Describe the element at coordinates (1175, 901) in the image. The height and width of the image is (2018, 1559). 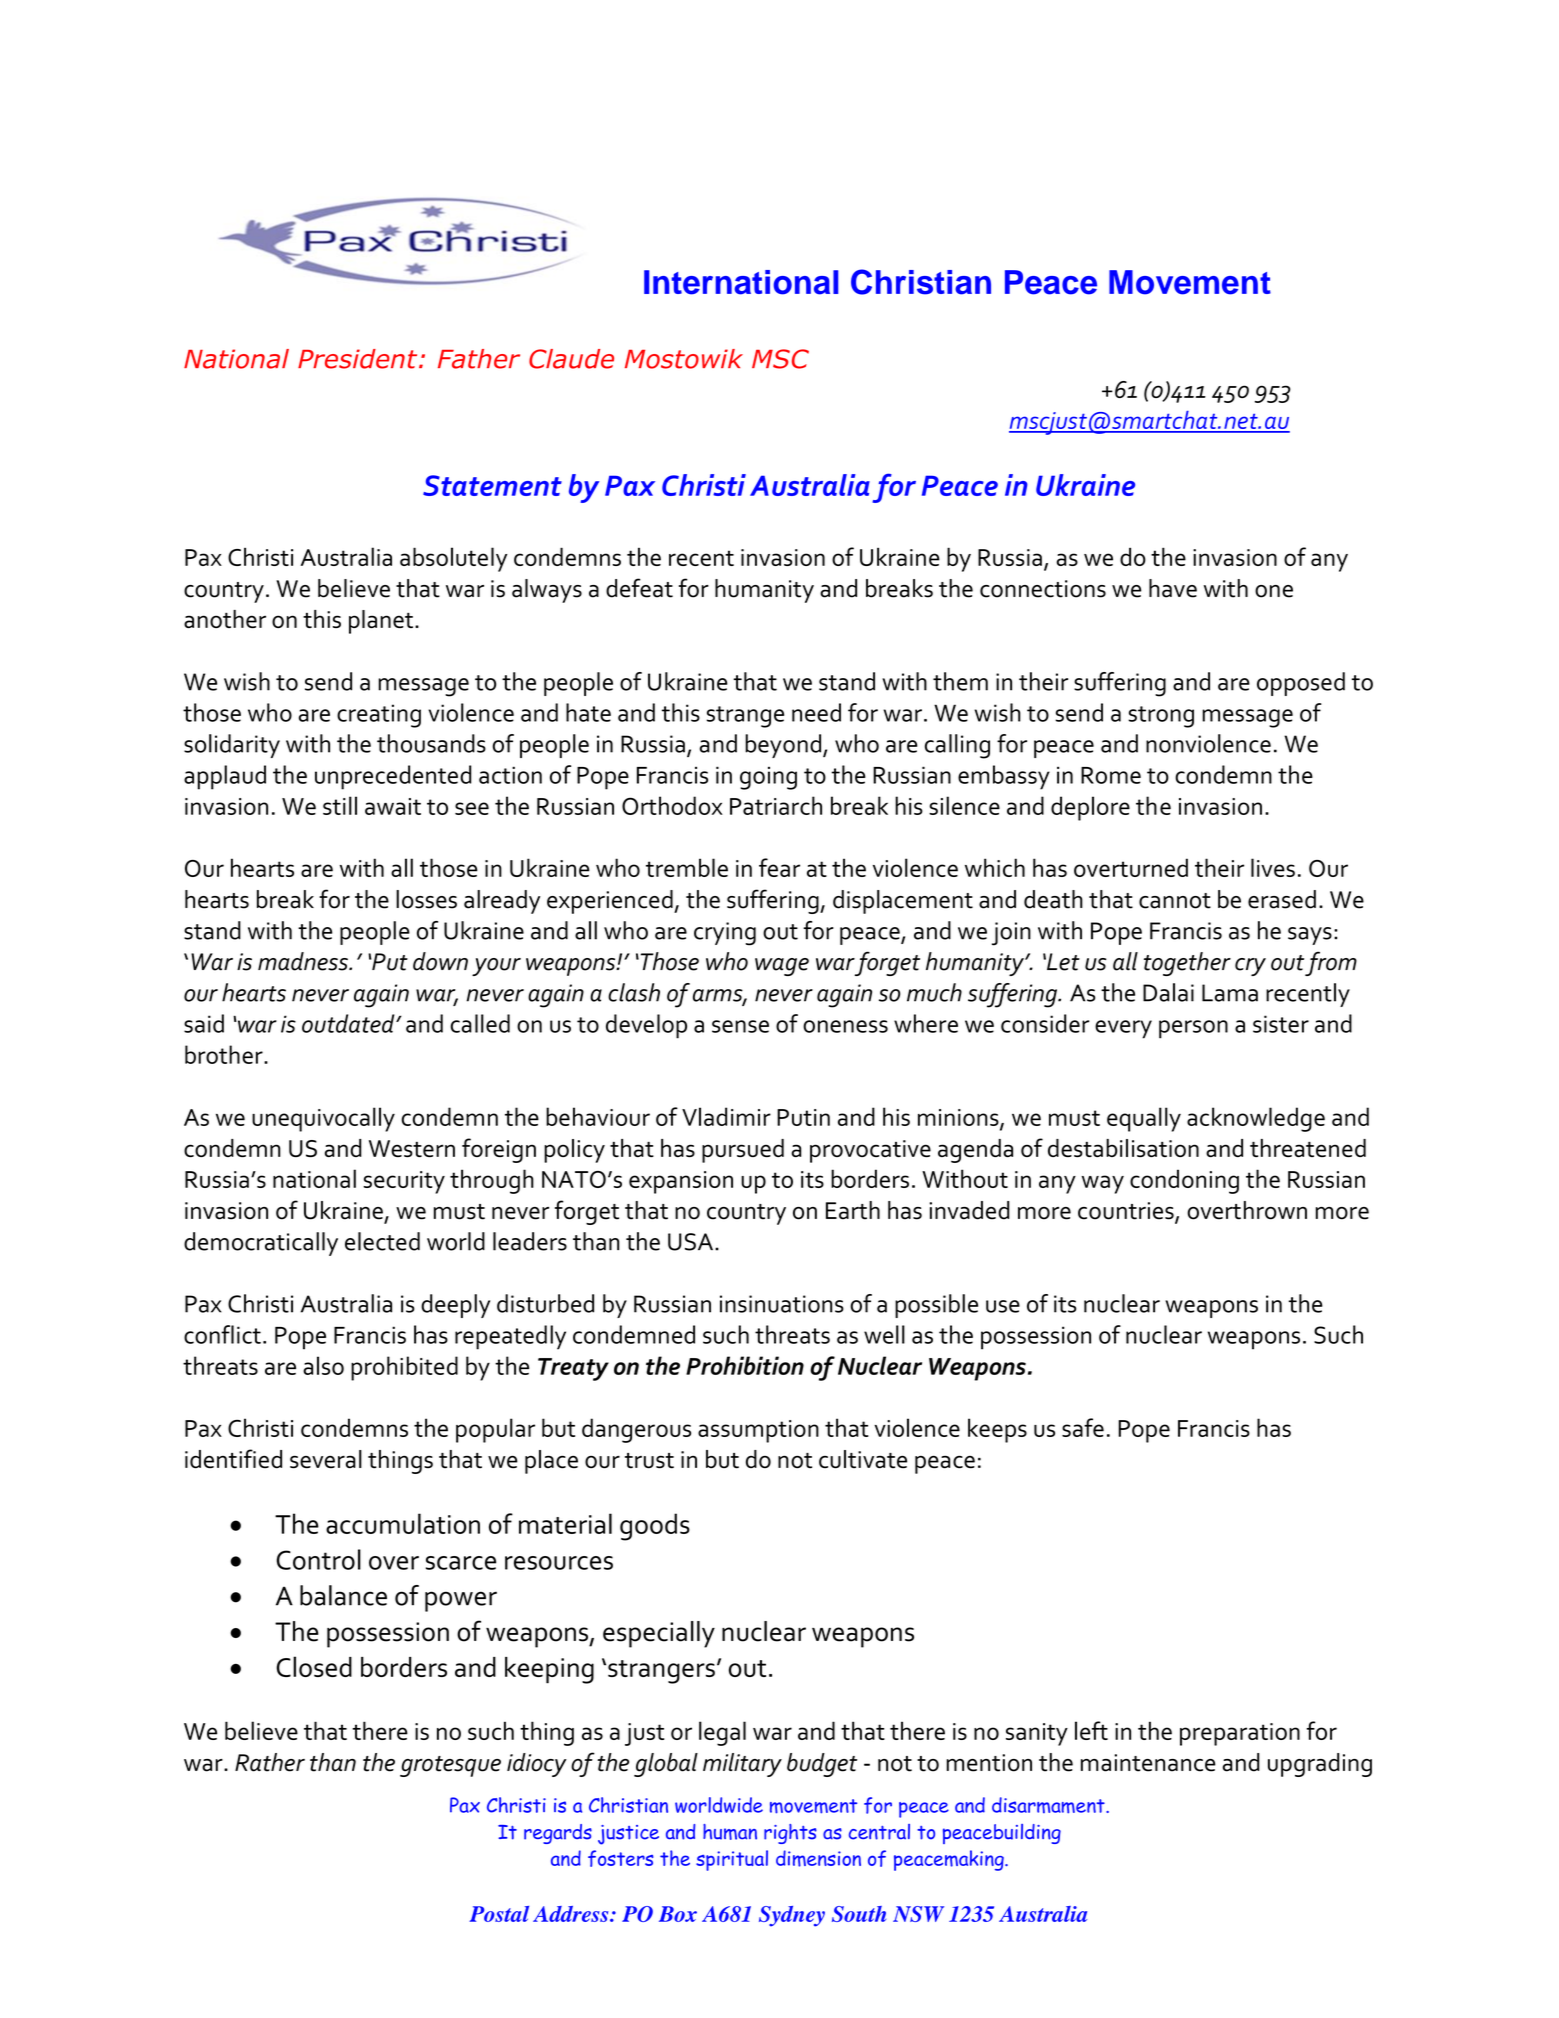
I see `cannot` at that location.
